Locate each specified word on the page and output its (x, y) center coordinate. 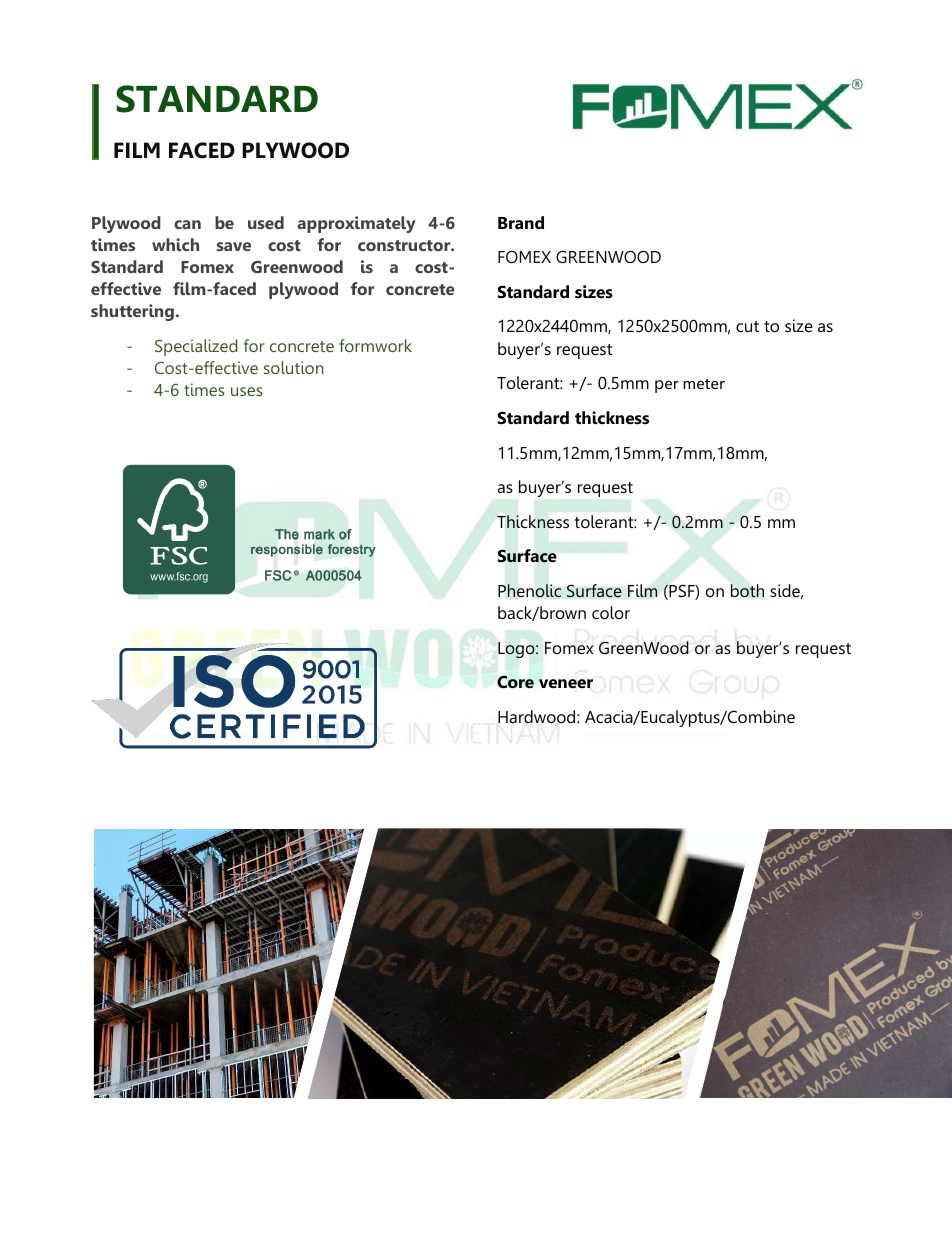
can (187, 224)
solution (294, 367)
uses (247, 391)
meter (704, 384)
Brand (521, 222)
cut (747, 326)
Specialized (196, 347)
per (667, 386)
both (747, 591)
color (611, 612)
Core (515, 682)
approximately (357, 224)
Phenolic (529, 591)
